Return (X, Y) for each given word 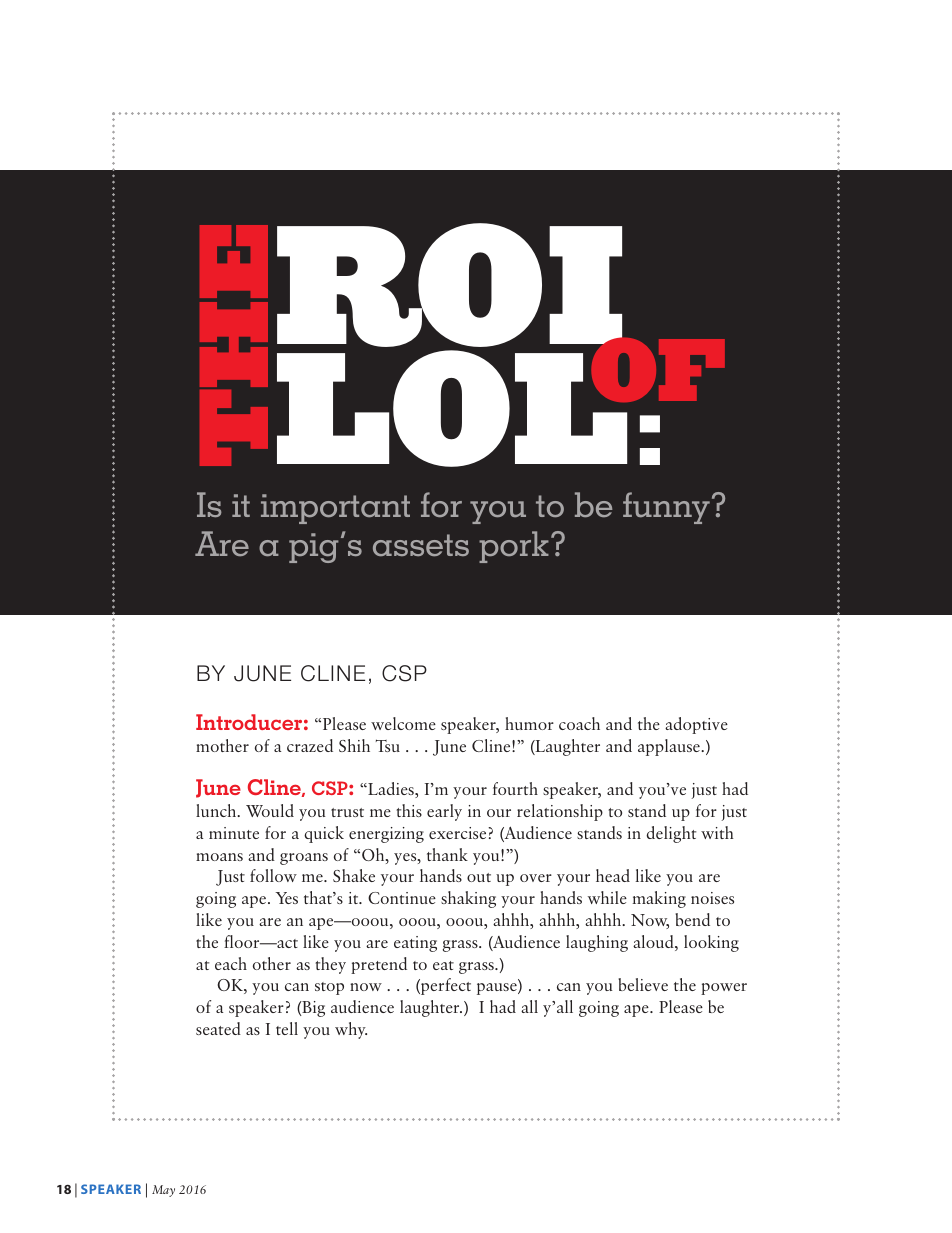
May (163, 1191)
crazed (310, 745)
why (351, 1030)
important (335, 509)
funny (666, 508)
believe (643, 984)
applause (670, 747)
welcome (403, 723)
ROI (451, 286)
